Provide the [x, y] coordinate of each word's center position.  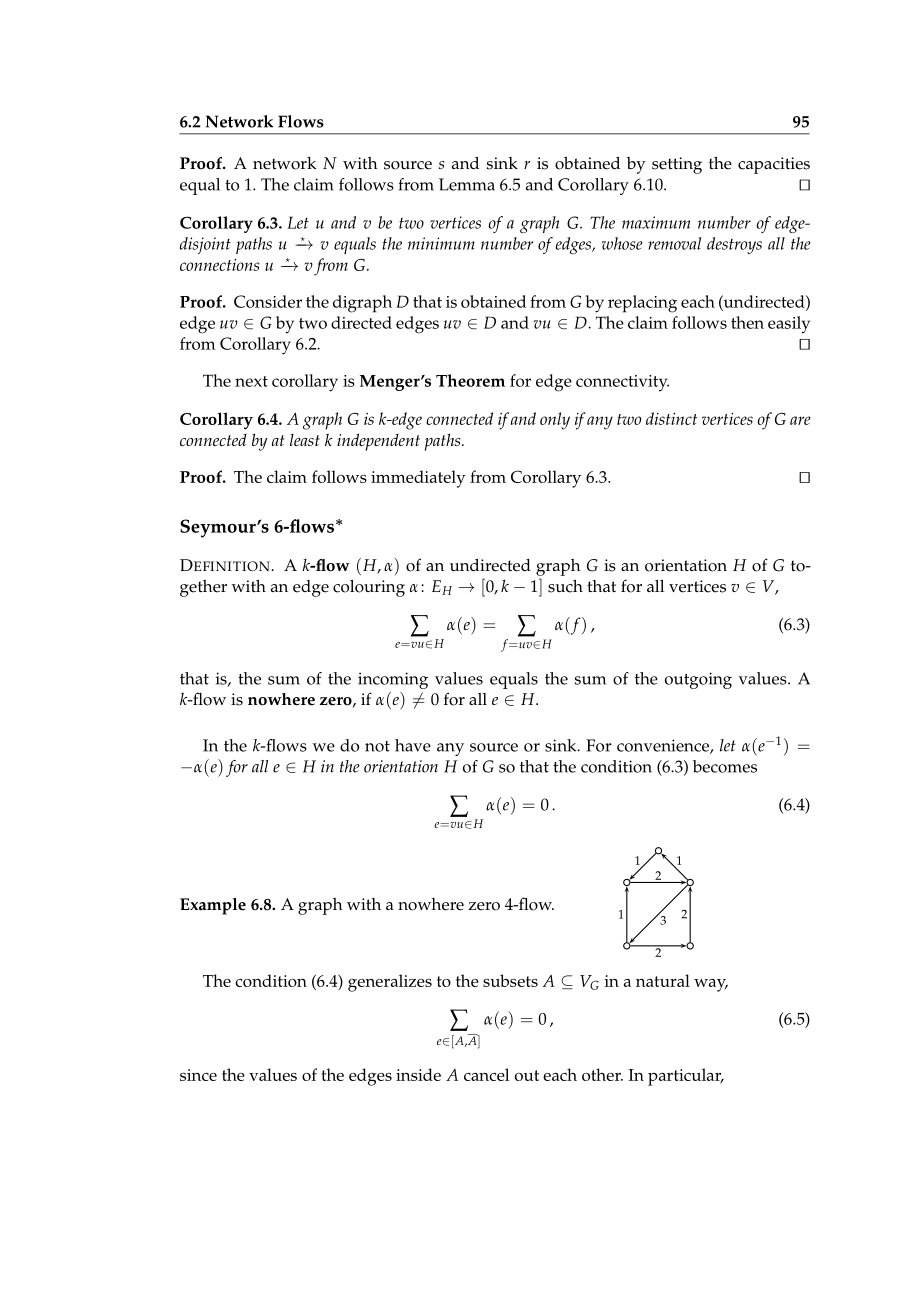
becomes [725, 766]
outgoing [698, 680]
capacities [774, 165]
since [198, 1075]
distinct [671, 418]
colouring [369, 588]
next [251, 381]
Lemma [467, 184]
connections [220, 264]
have [413, 745]
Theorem [470, 380]
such [565, 586]
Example [213, 906]
